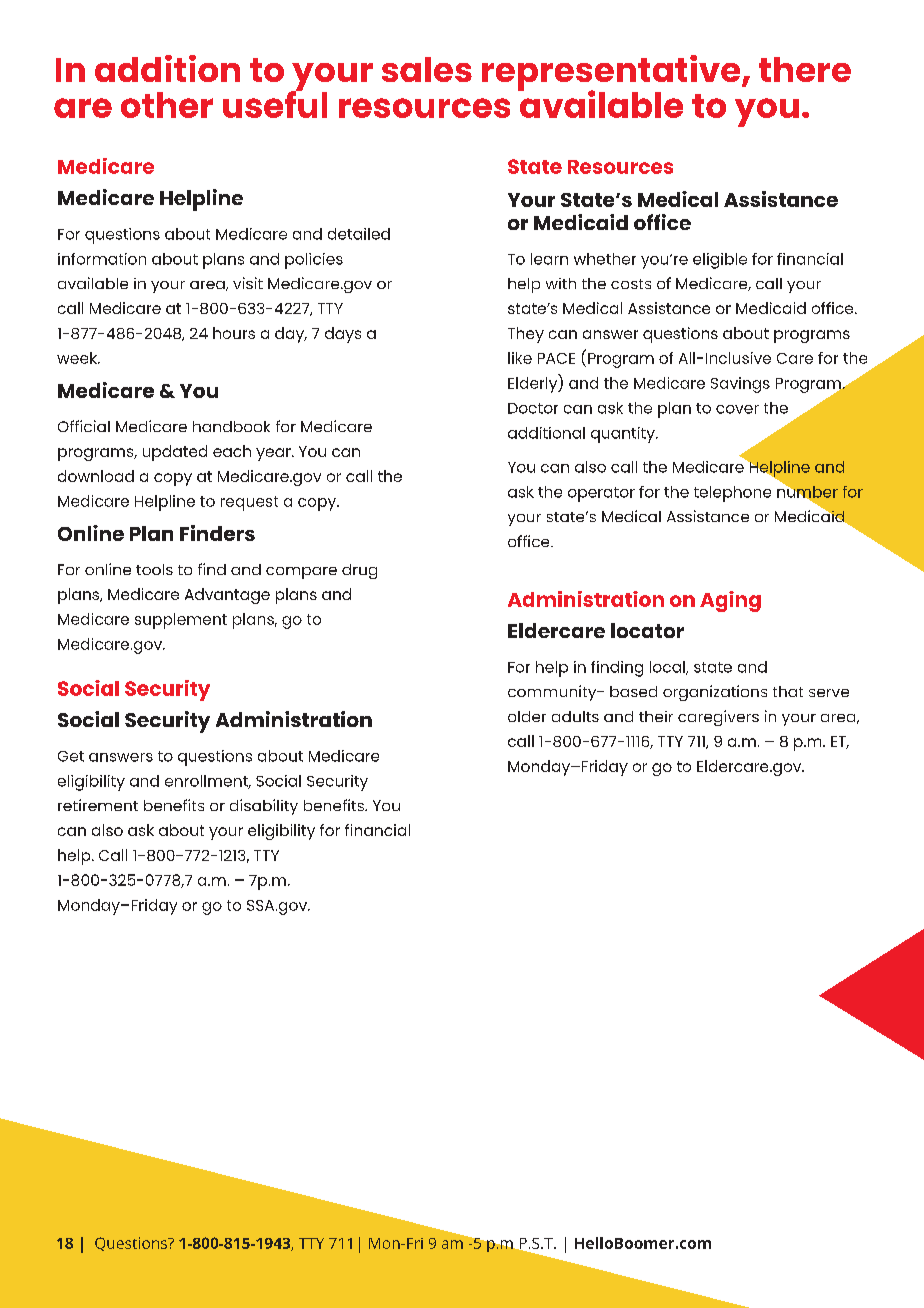 The height and width of the document is (1308, 924). I want to click on They, so click(526, 335).
